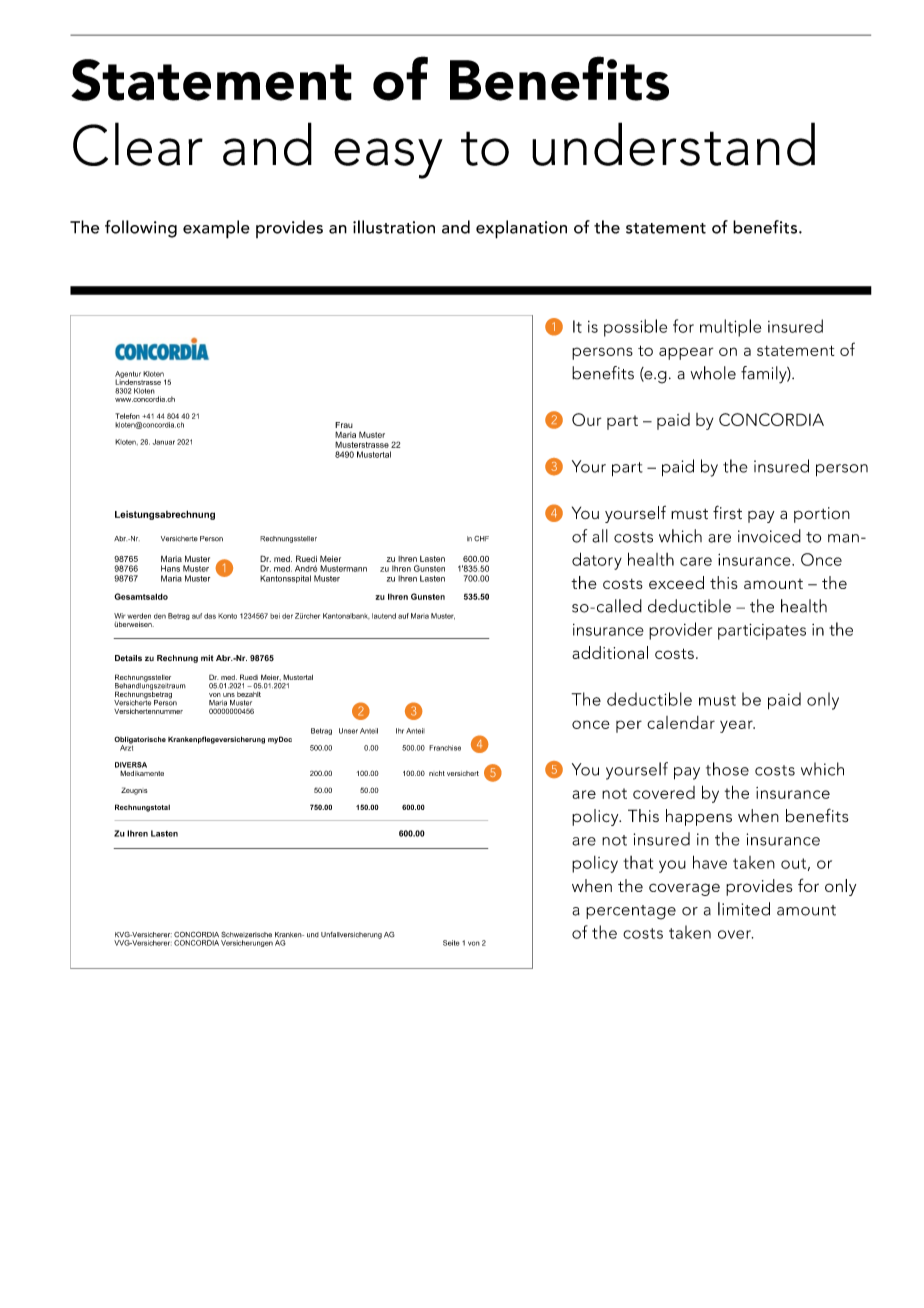 This screenshot has height=1308, width=924. What do you see at coordinates (680, 631) in the screenshot?
I see `provider` at bounding box center [680, 631].
